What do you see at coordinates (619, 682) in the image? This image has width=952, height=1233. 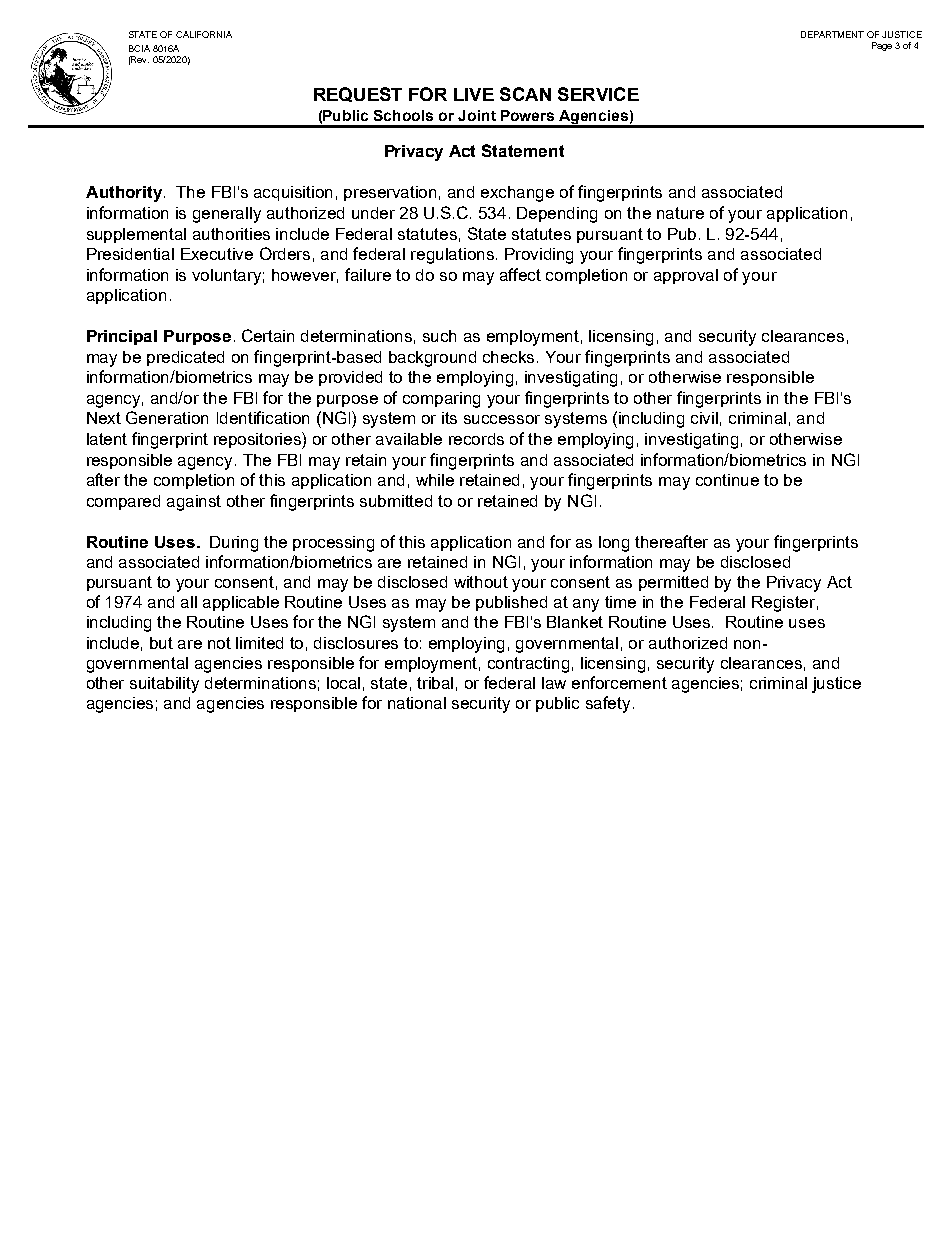 I see `enforcement` at bounding box center [619, 682].
